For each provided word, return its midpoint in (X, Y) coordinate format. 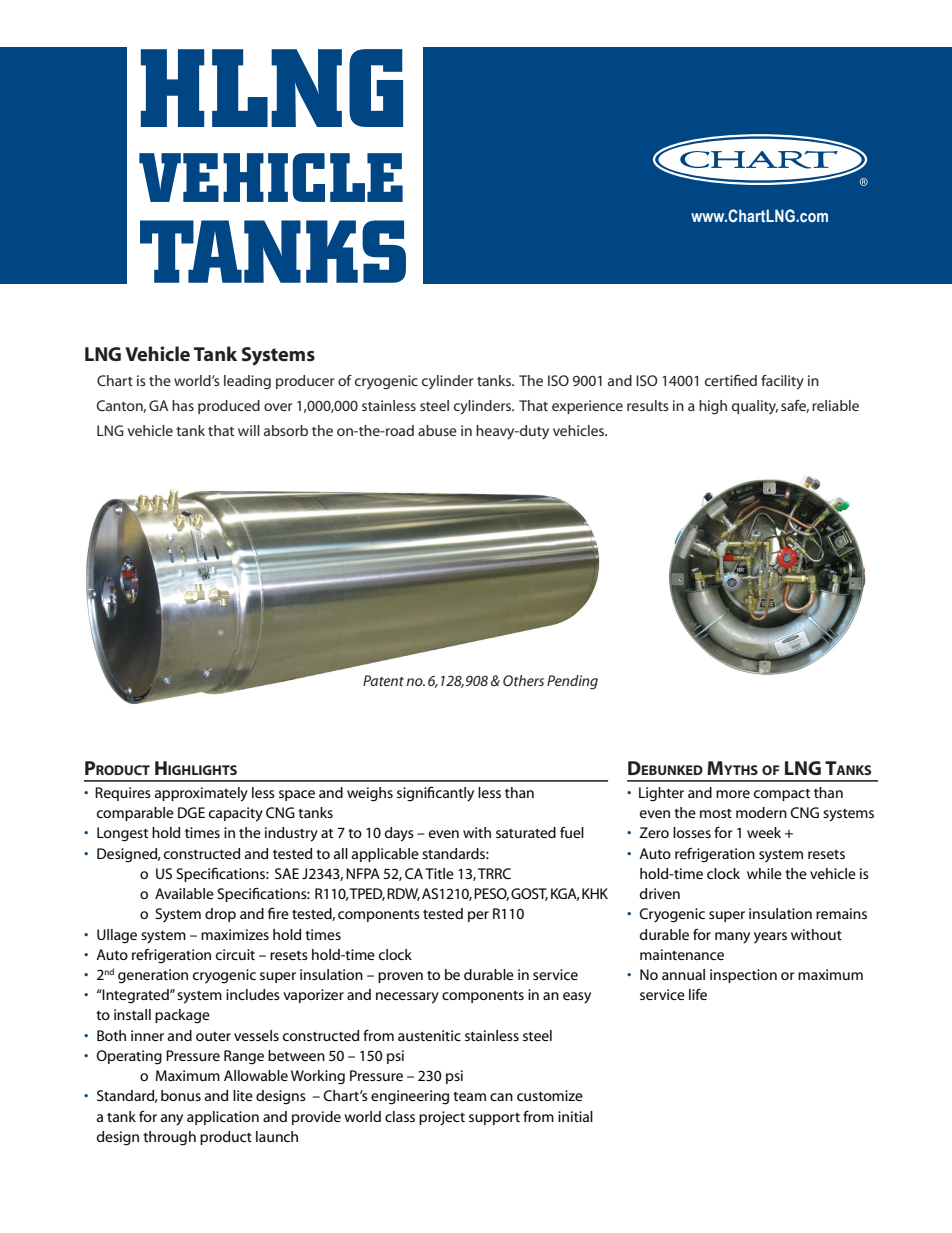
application (223, 1118)
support (494, 1119)
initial (575, 1116)
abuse (437, 430)
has (183, 405)
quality (755, 407)
